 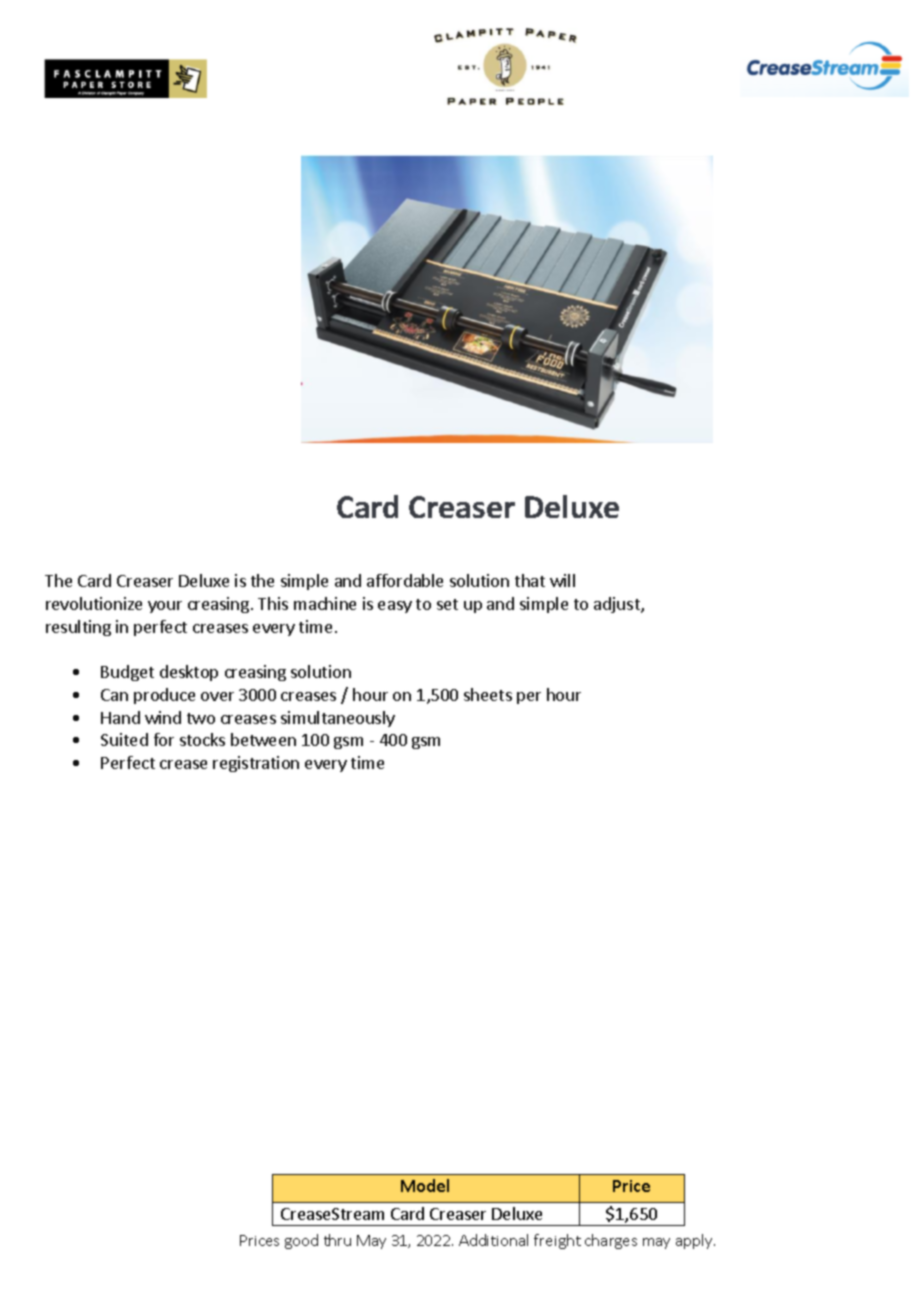 I want to click on charges, so click(x=611, y=1241).
